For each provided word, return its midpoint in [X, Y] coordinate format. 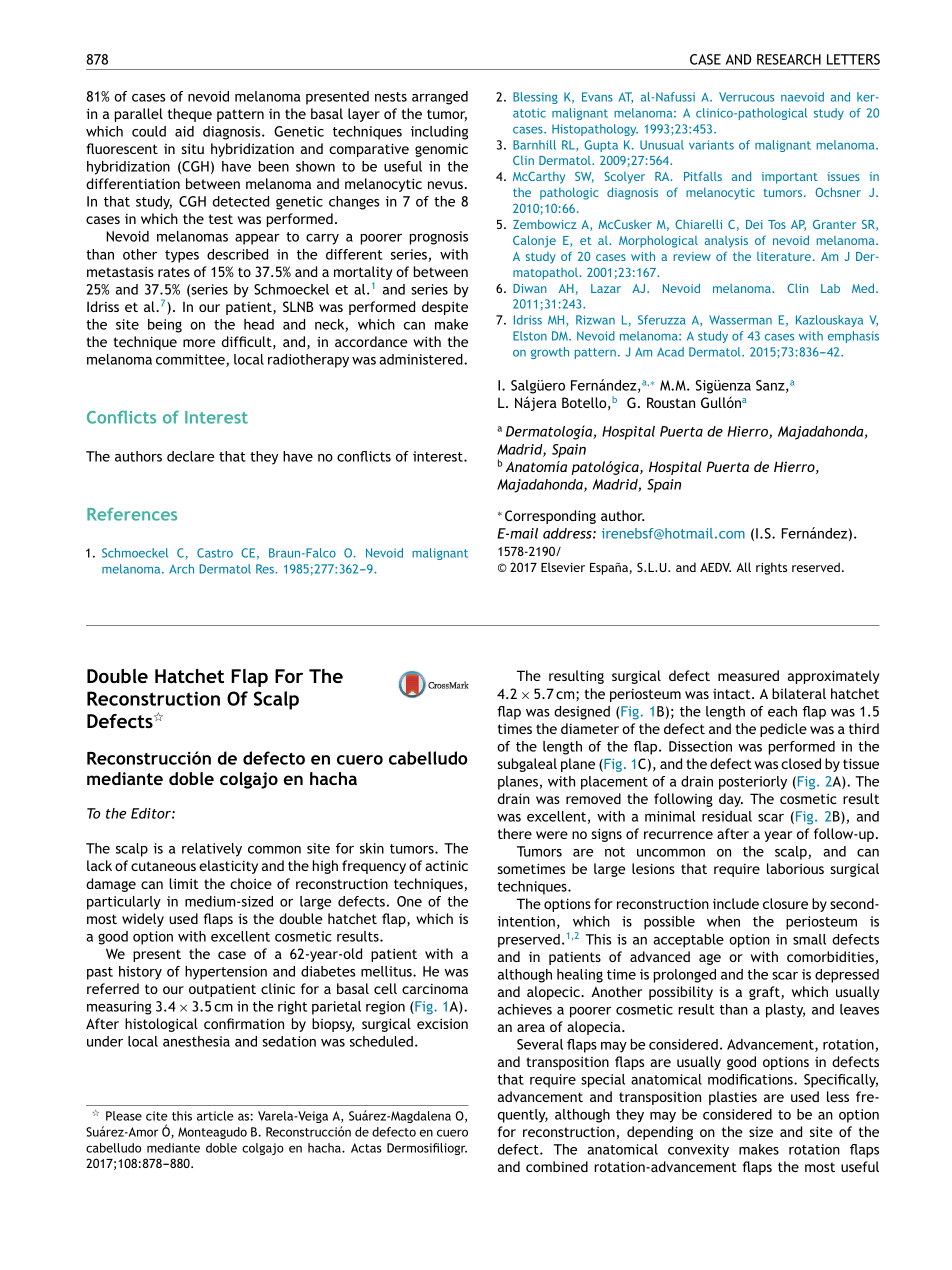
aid [184, 131]
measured [748, 675]
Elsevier [563, 567]
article [215, 1116]
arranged [440, 98]
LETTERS [853, 59]
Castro [215, 553]
